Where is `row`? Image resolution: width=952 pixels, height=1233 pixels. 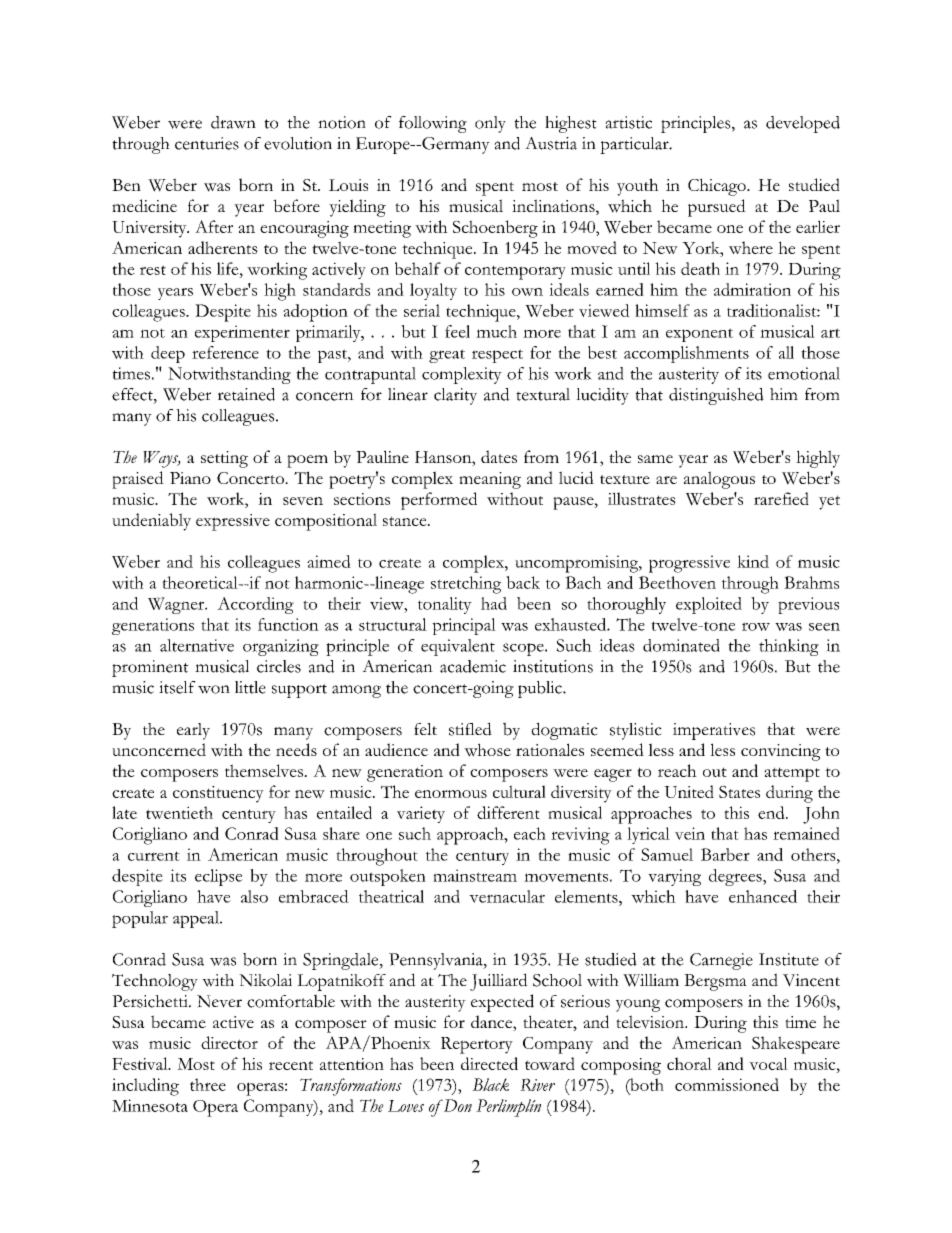
row is located at coordinates (756, 626).
